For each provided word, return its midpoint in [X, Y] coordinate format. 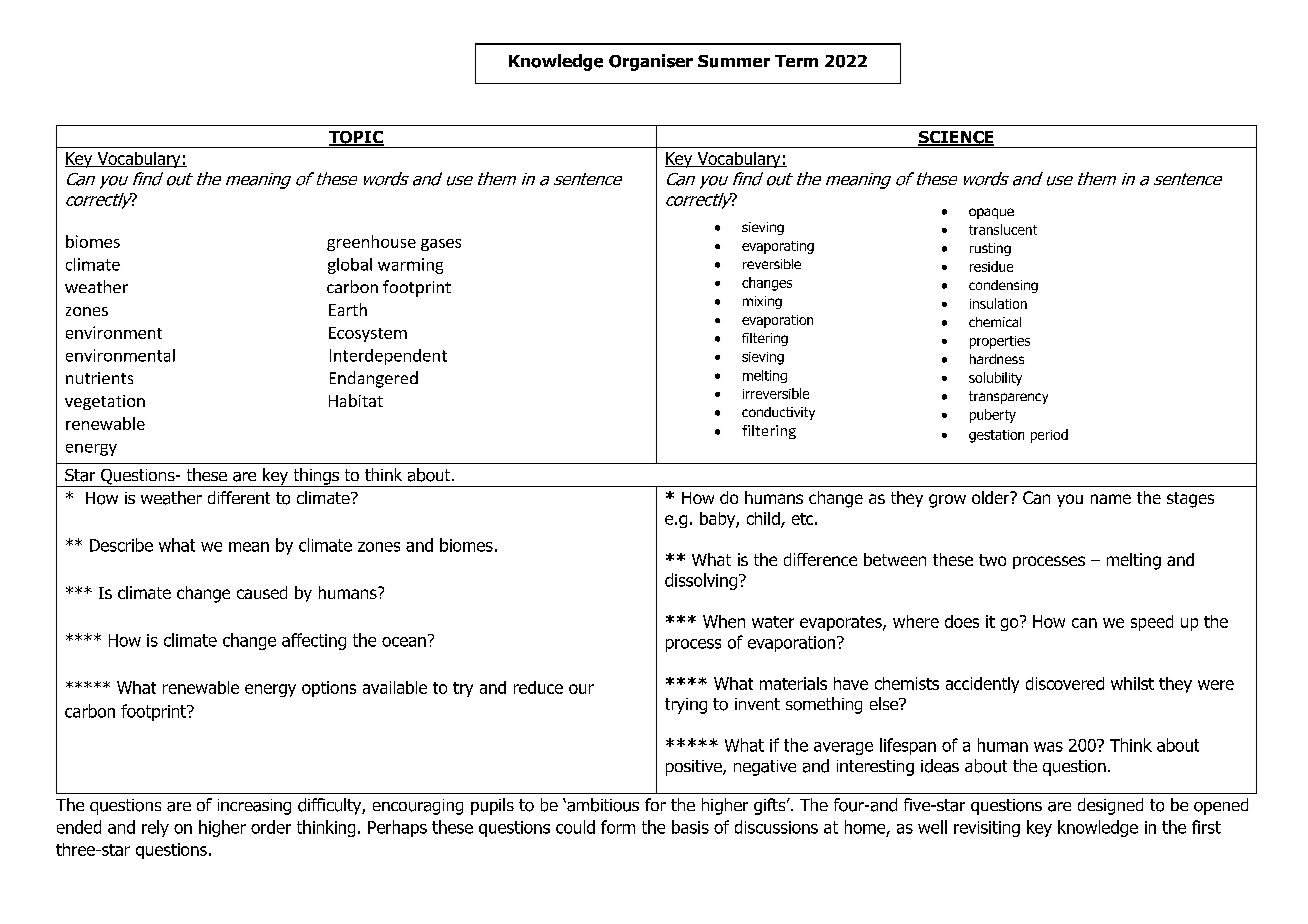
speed [1152, 623]
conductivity [778, 413]
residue [991, 266]
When [724, 621]
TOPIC [356, 138]
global [350, 266]
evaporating [778, 247]
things [316, 477]
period [1049, 436]
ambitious [602, 805]
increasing [254, 807]
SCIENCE [956, 138]
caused [262, 592]
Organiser [651, 62]
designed [1110, 806]
